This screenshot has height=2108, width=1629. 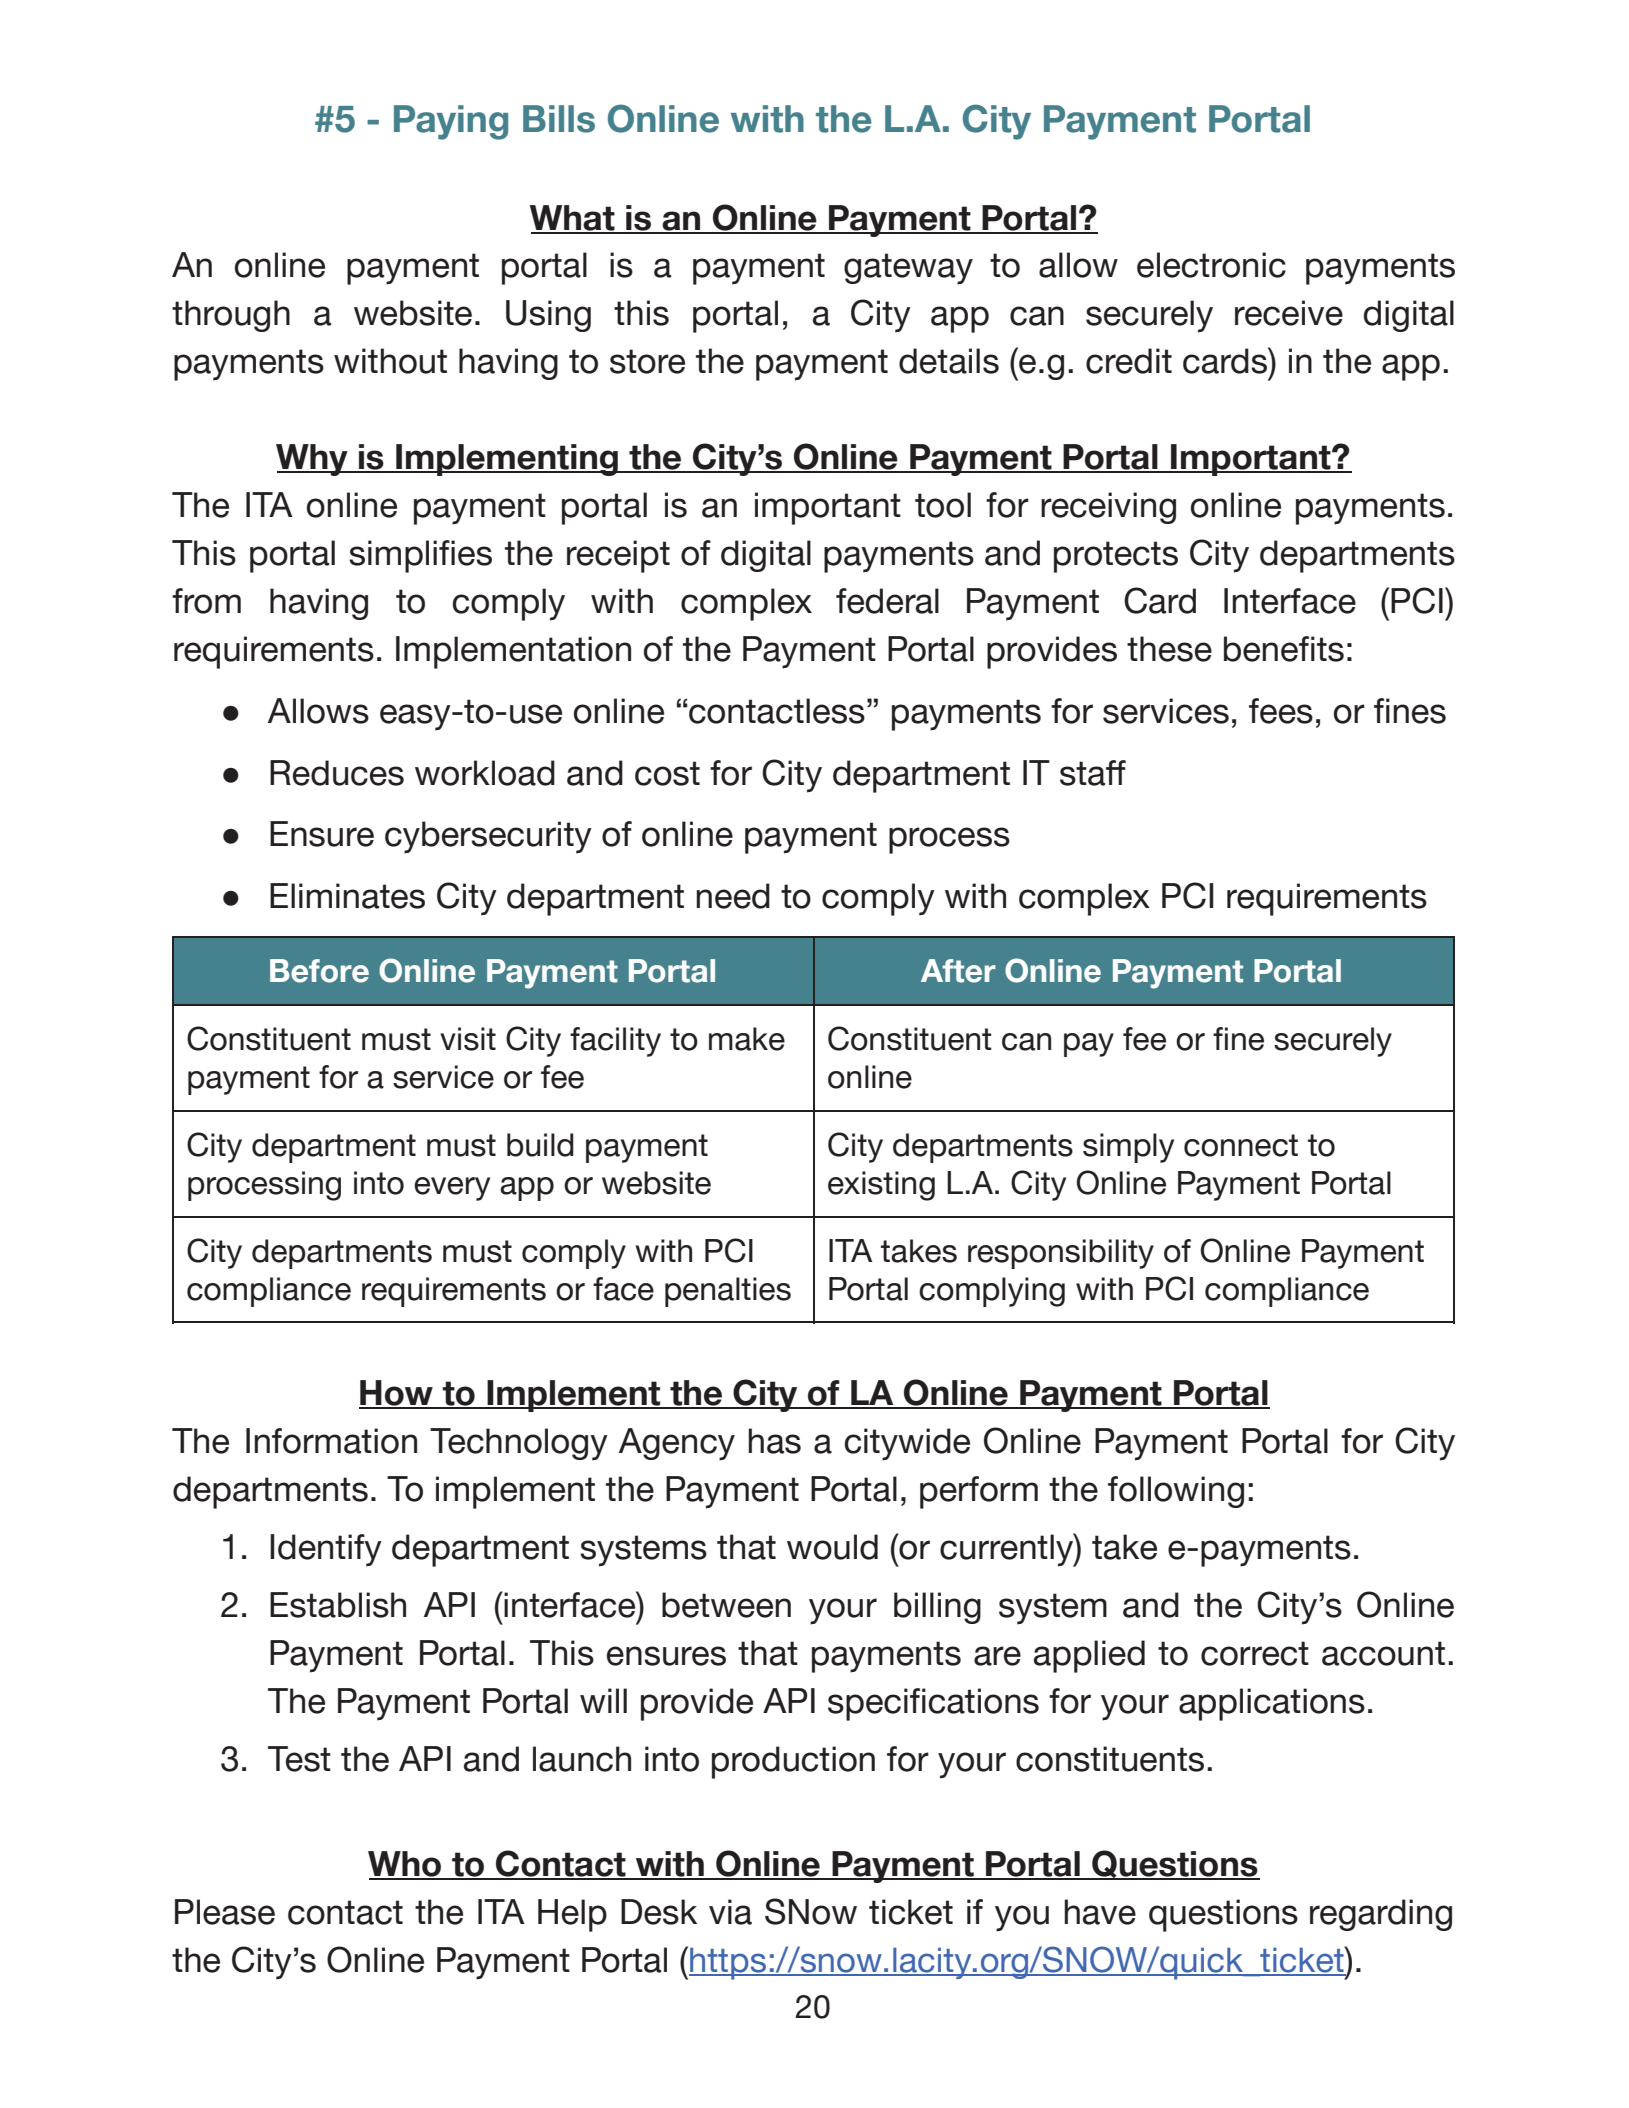 I want to click on receiving, so click(x=1108, y=508).
